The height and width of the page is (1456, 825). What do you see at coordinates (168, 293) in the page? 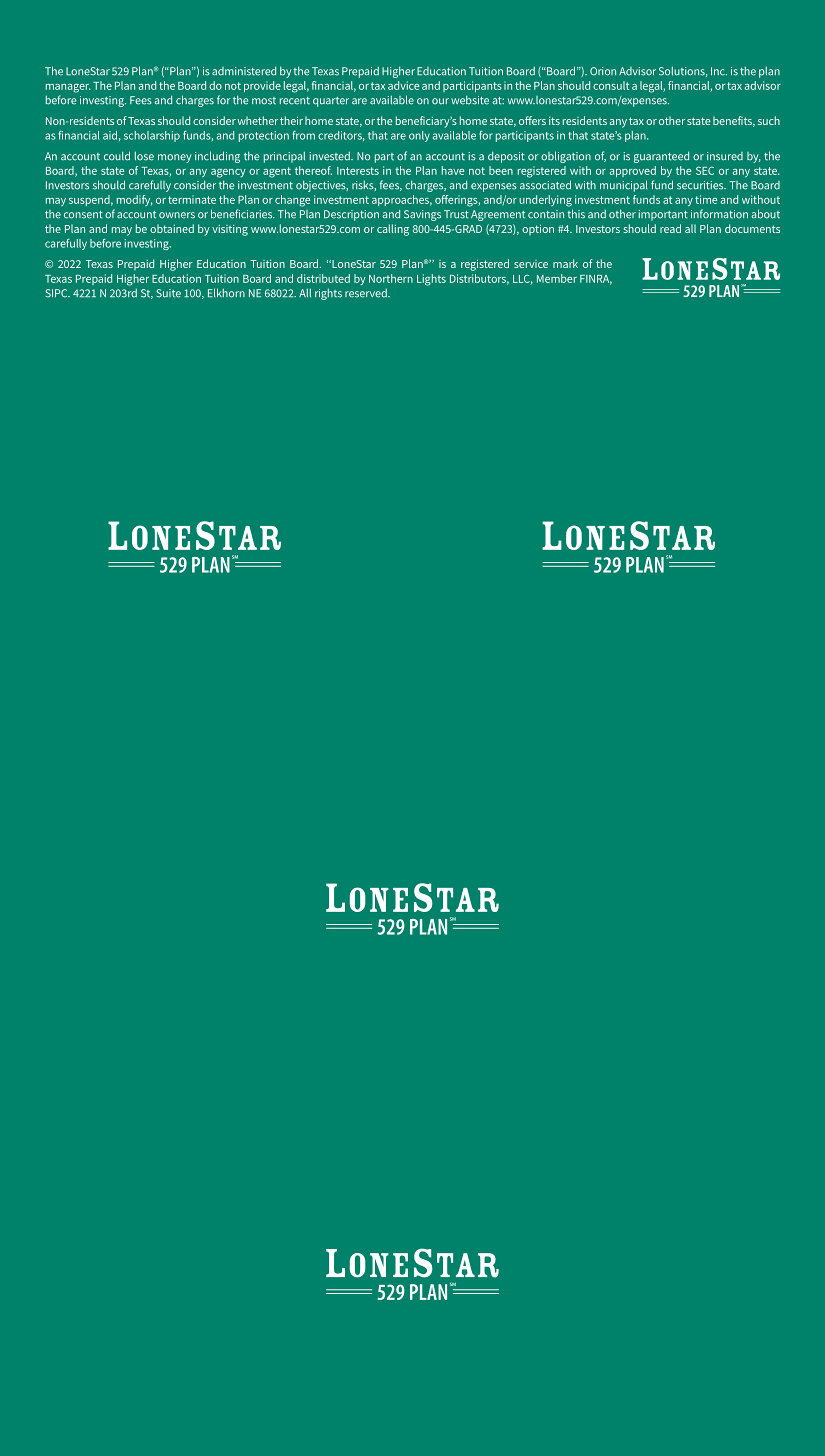
I see `Suite` at bounding box center [168, 293].
